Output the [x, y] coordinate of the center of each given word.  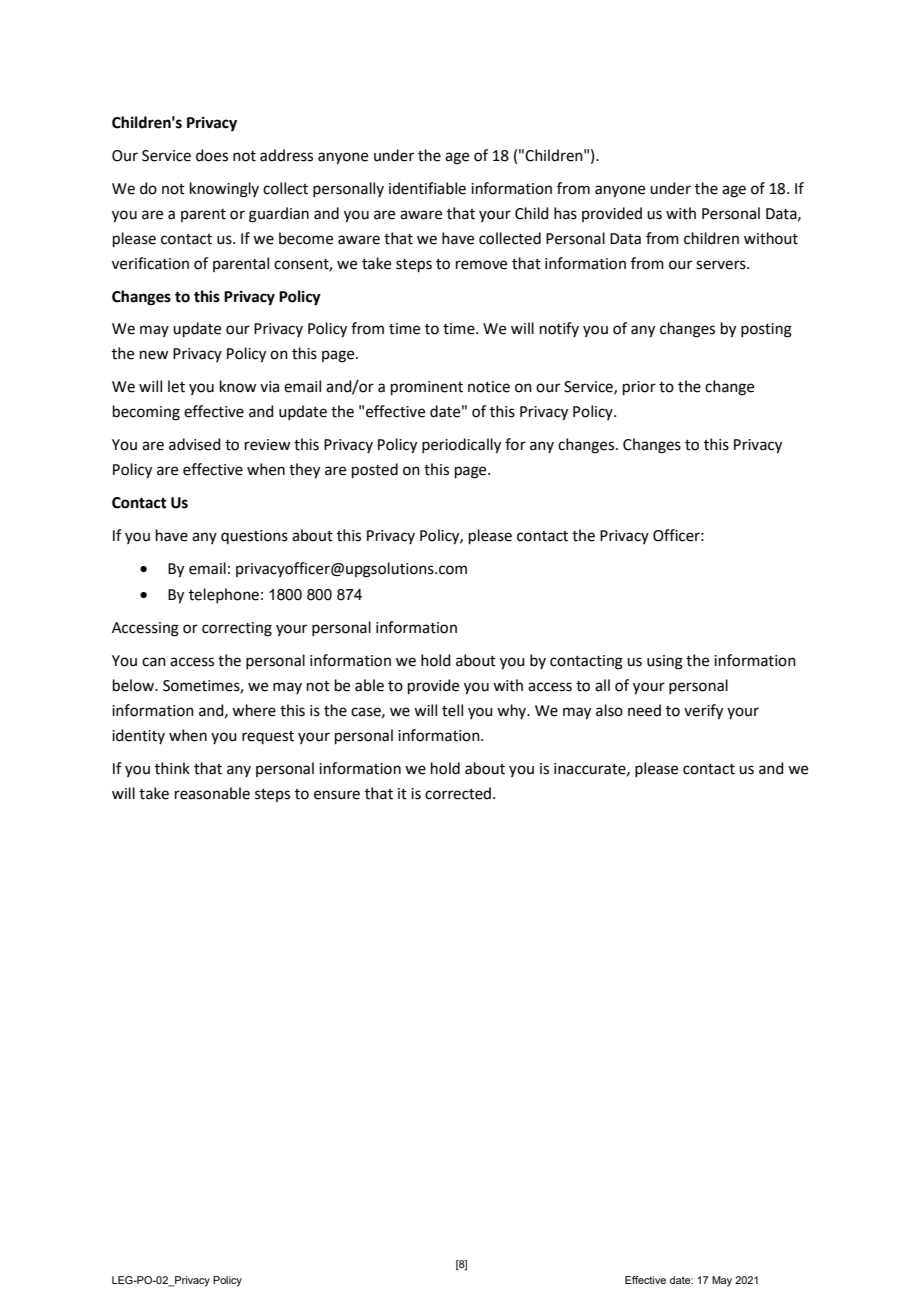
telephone [224, 595]
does [212, 155]
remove [481, 265]
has [565, 213]
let [176, 386]
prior [639, 388]
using [665, 662]
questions [254, 537]
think [172, 768]
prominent [427, 388]
